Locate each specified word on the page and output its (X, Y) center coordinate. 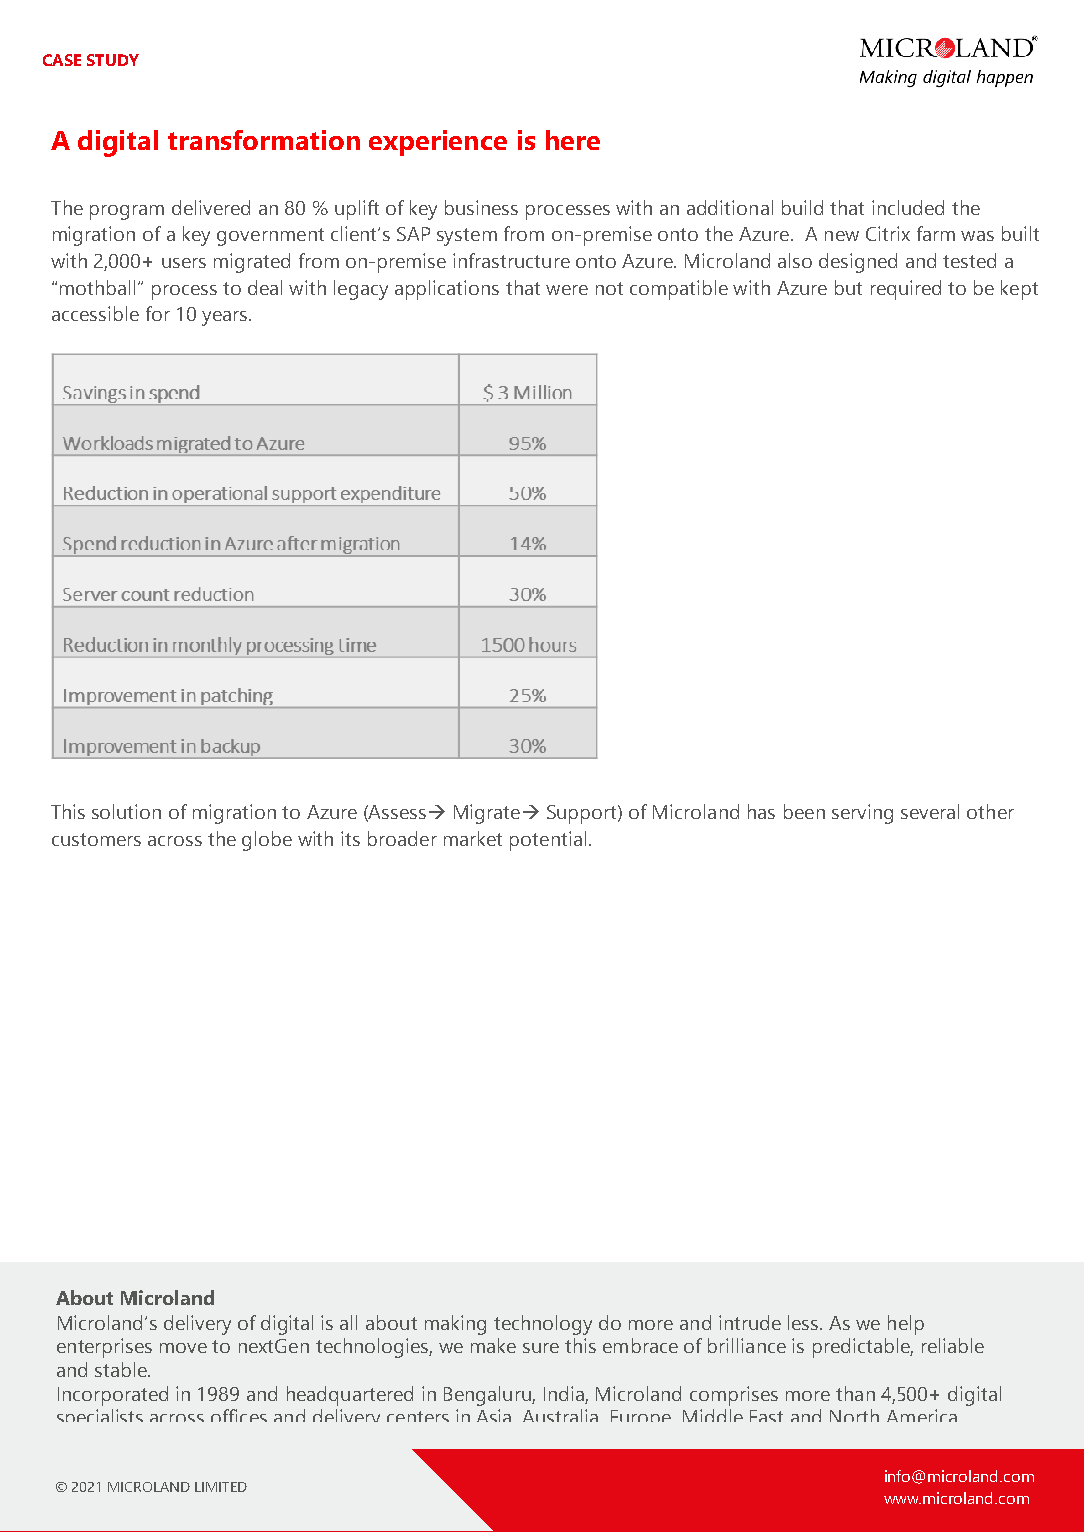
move (183, 1348)
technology (543, 1325)
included (908, 207)
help (906, 1325)
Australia (560, 1415)
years (226, 318)
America (922, 1415)
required (906, 290)
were (567, 290)
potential (548, 841)
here (573, 140)
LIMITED (221, 1487)
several (930, 811)
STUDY (113, 60)
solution (126, 811)
